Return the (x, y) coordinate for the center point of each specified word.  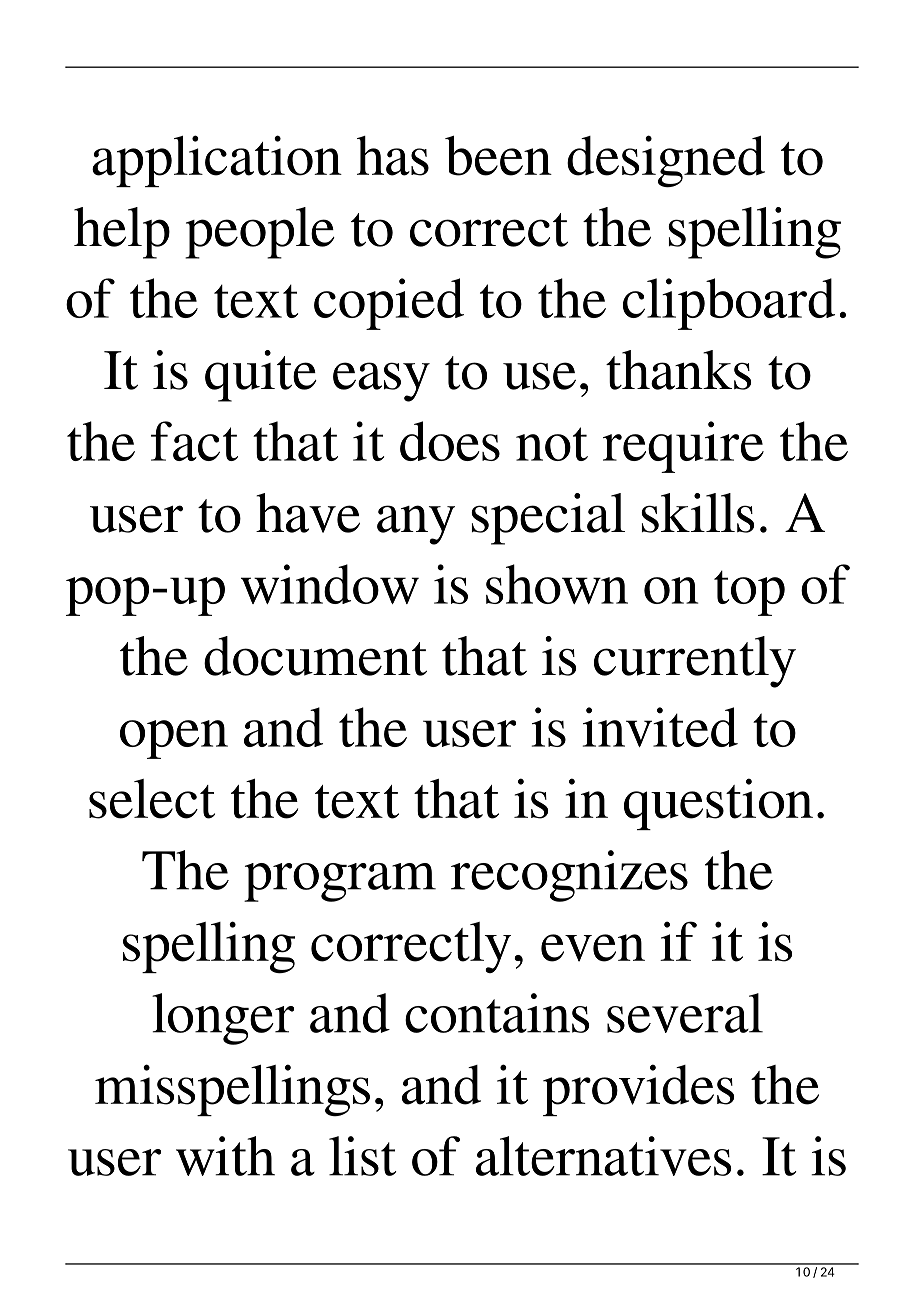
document (315, 656)
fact (194, 441)
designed (666, 161)
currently (695, 662)
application (217, 161)
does (450, 441)
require (683, 447)
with (225, 1156)
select (152, 799)
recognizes (569, 876)
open (174, 739)
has (393, 156)
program (340, 882)
